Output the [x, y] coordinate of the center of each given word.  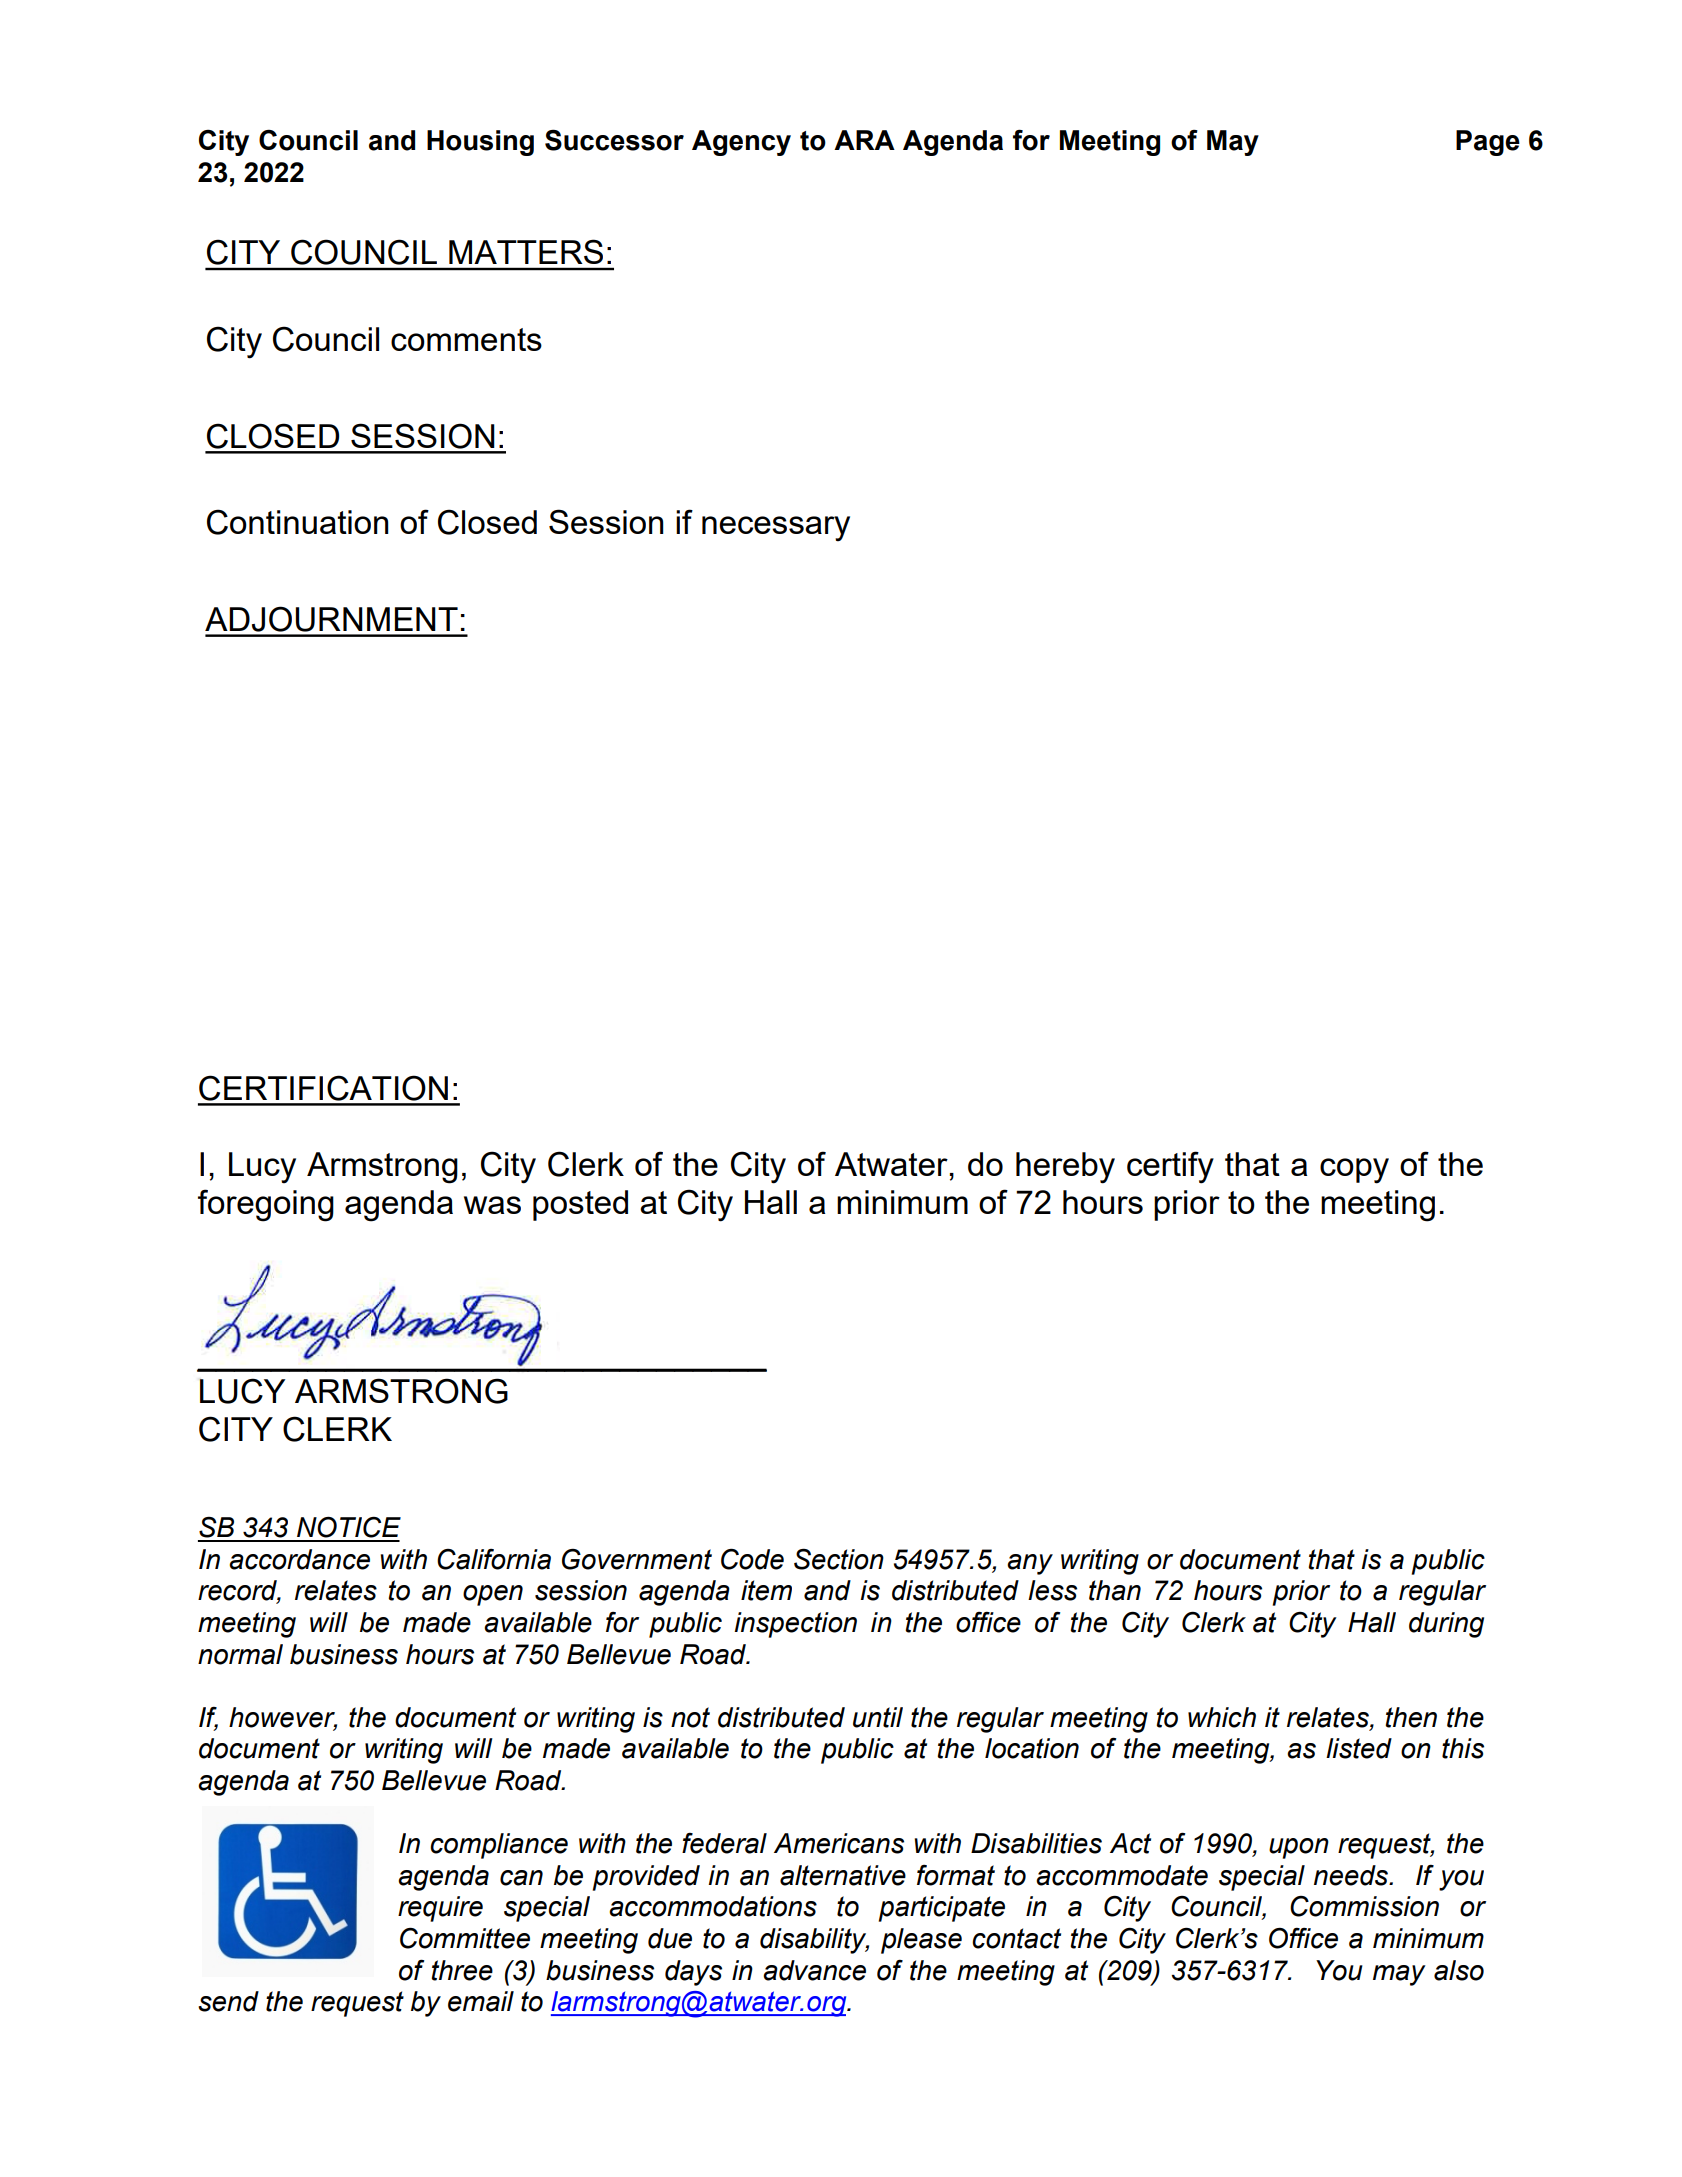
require [440, 1909]
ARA [864, 140]
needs [1352, 1875]
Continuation [298, 522]
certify [1170, 1167]
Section [839, 1559]
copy [1354, 1171]
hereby [1065, 1168]
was [492, 1205]
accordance [299, 1559]
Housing [480, 143]
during [1446, 1625]
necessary [776, 529]
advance [814, 1970]
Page [1488, 143]
